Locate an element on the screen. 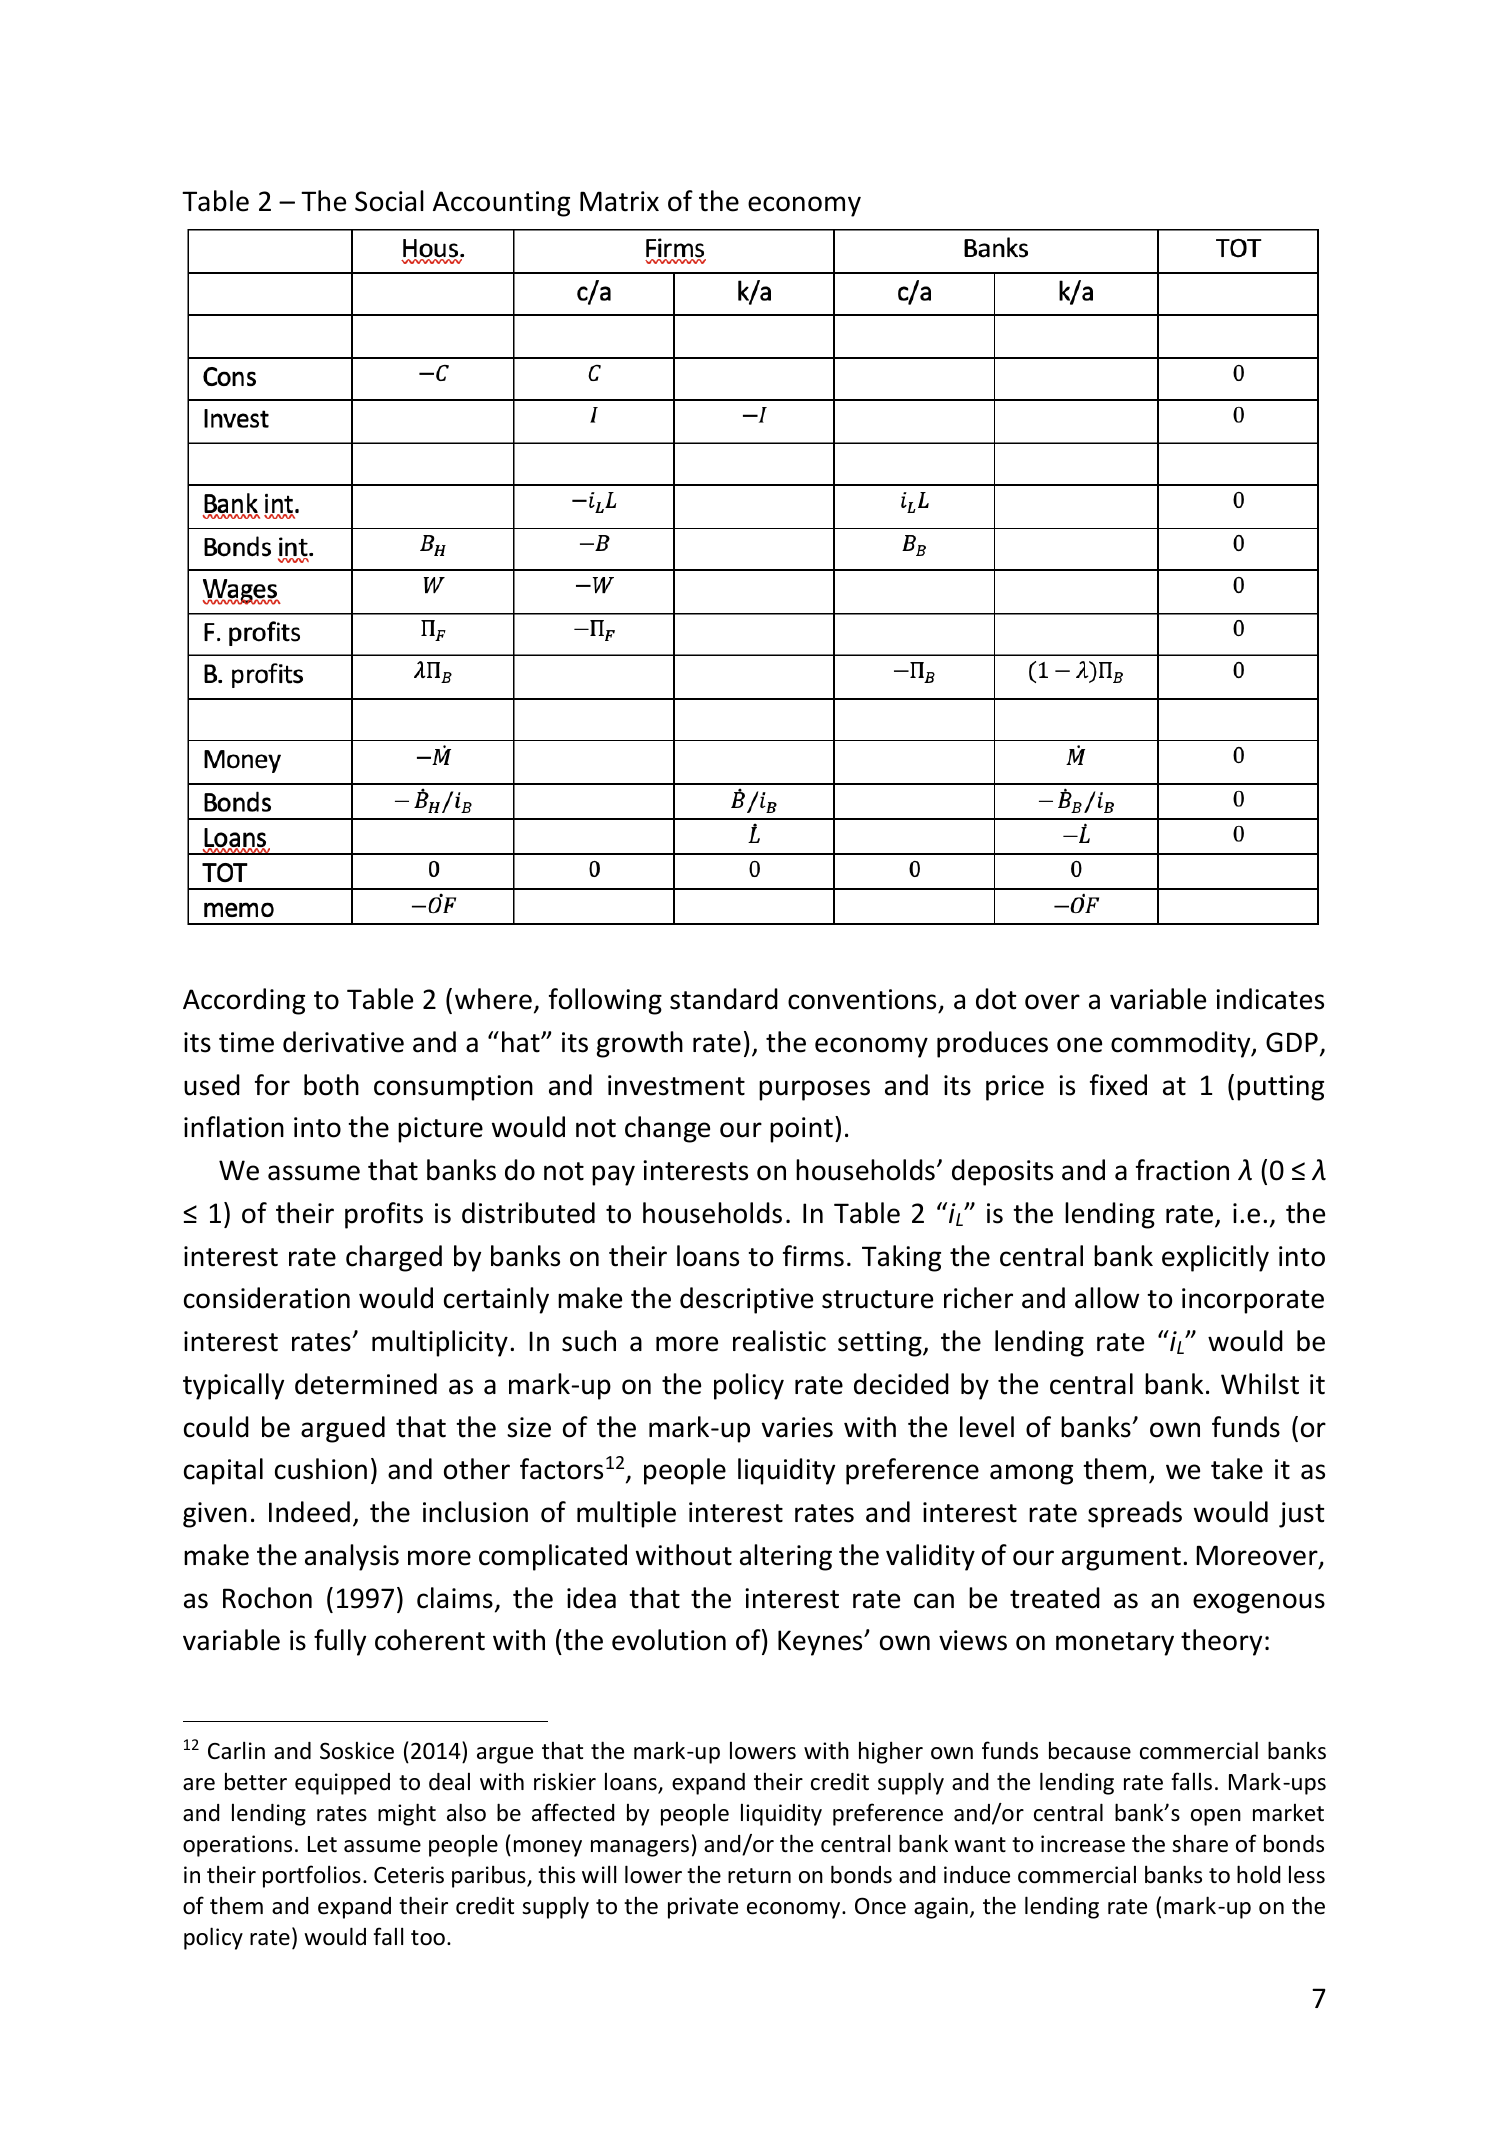  Indeed is located at coordinates (309, 1512).
